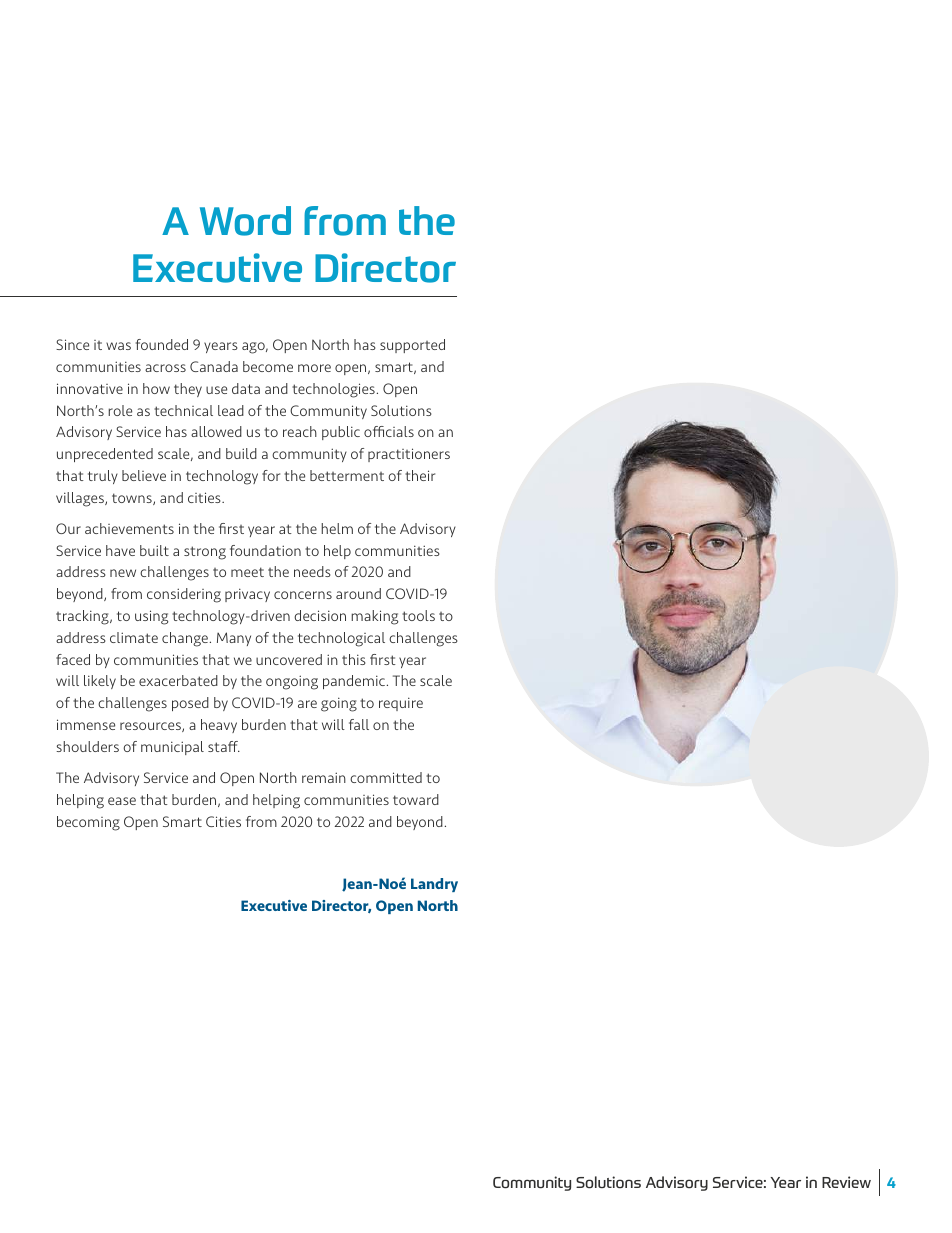  What do you see at coordinates (412, 346) in the image?
I see `supported` at bounding box center [412, 346].
